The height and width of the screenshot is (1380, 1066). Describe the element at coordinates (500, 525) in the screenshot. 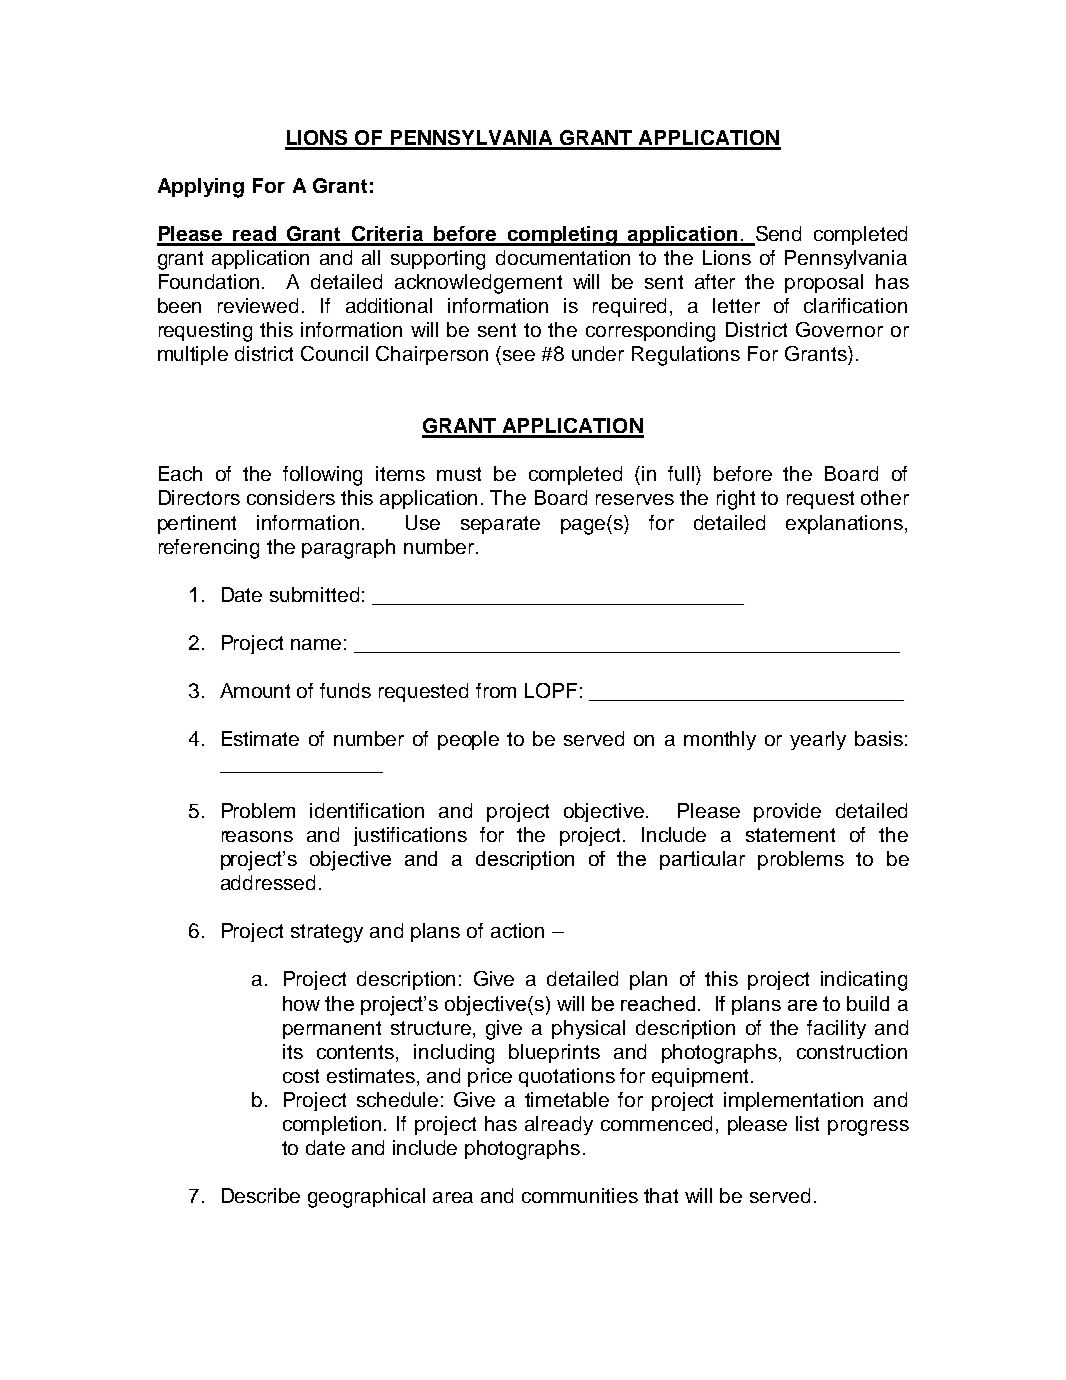

I see `separate` at that location.
